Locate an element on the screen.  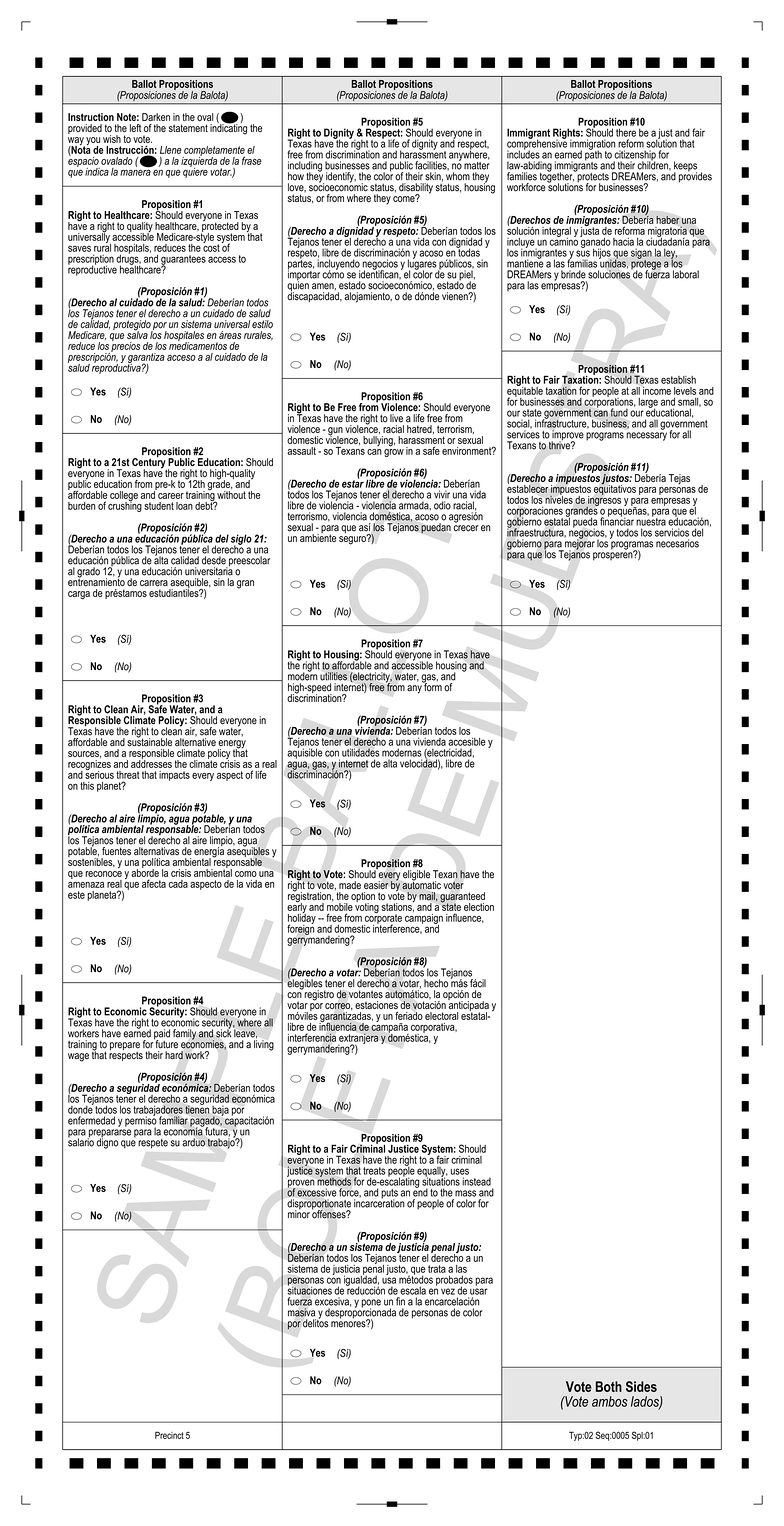
instead is located at coordinates (476, 1181).
